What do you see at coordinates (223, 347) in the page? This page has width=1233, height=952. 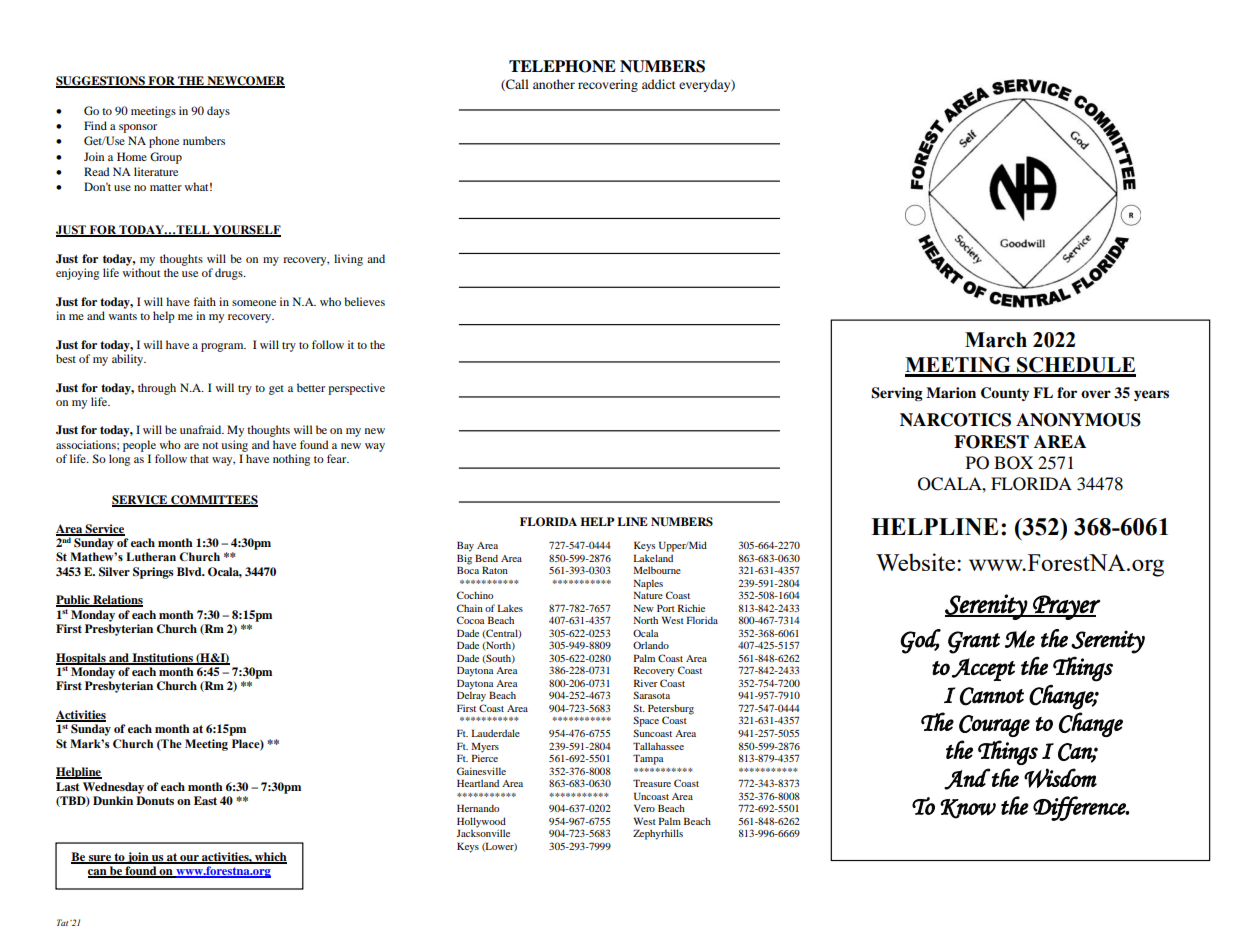 I see `program` at bounding box center [223, 347].
